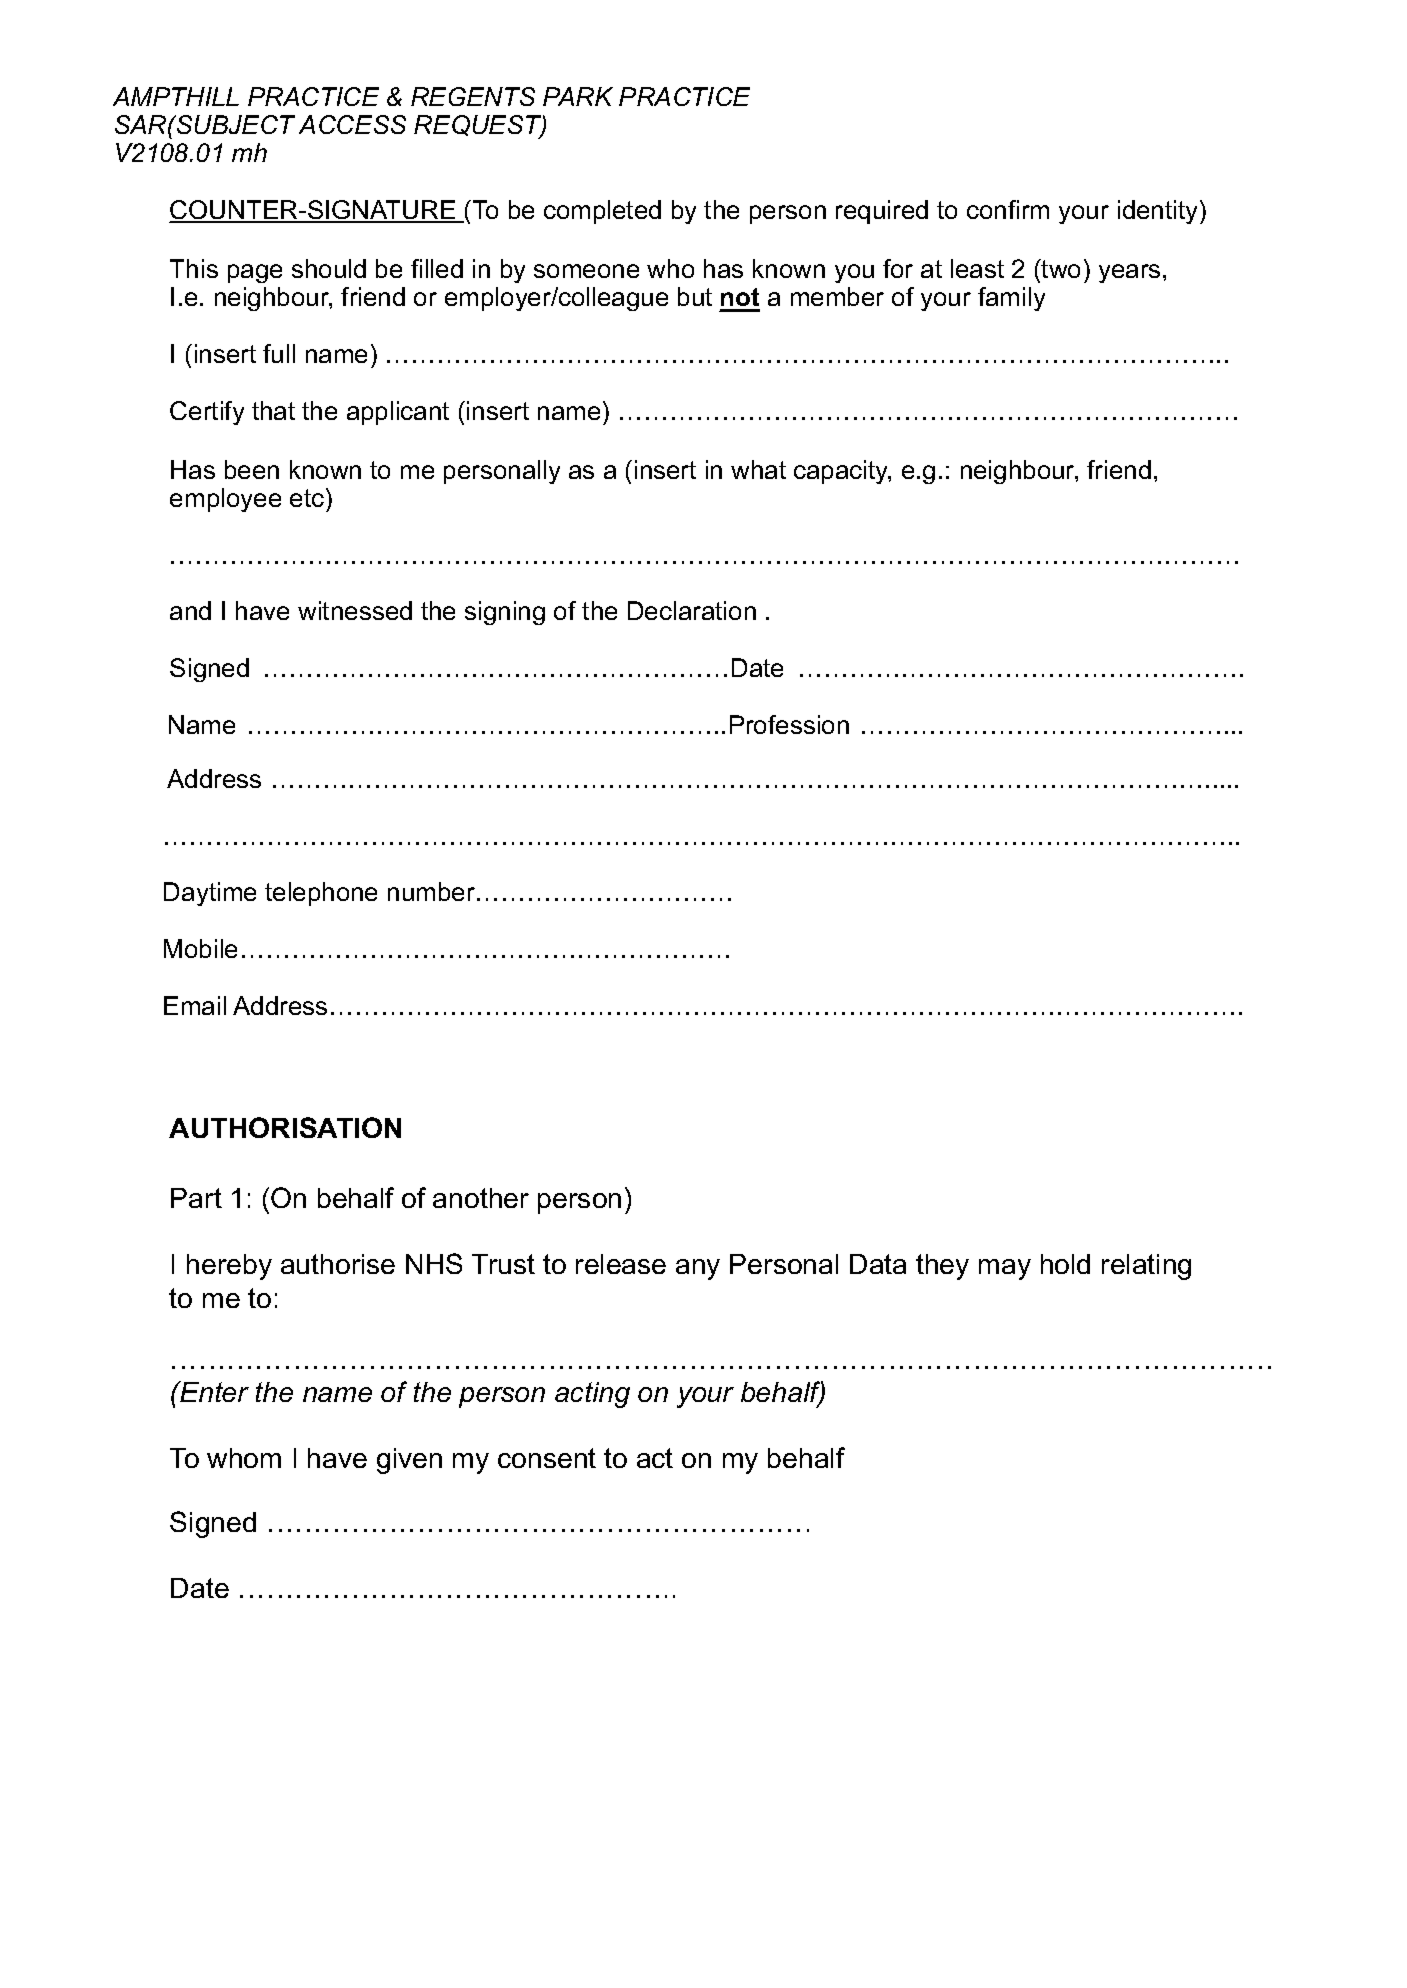 The image size is (1407, 1988). Describe the element at coordinates (1008, 209) in the page. I see `confirm` at that location.
